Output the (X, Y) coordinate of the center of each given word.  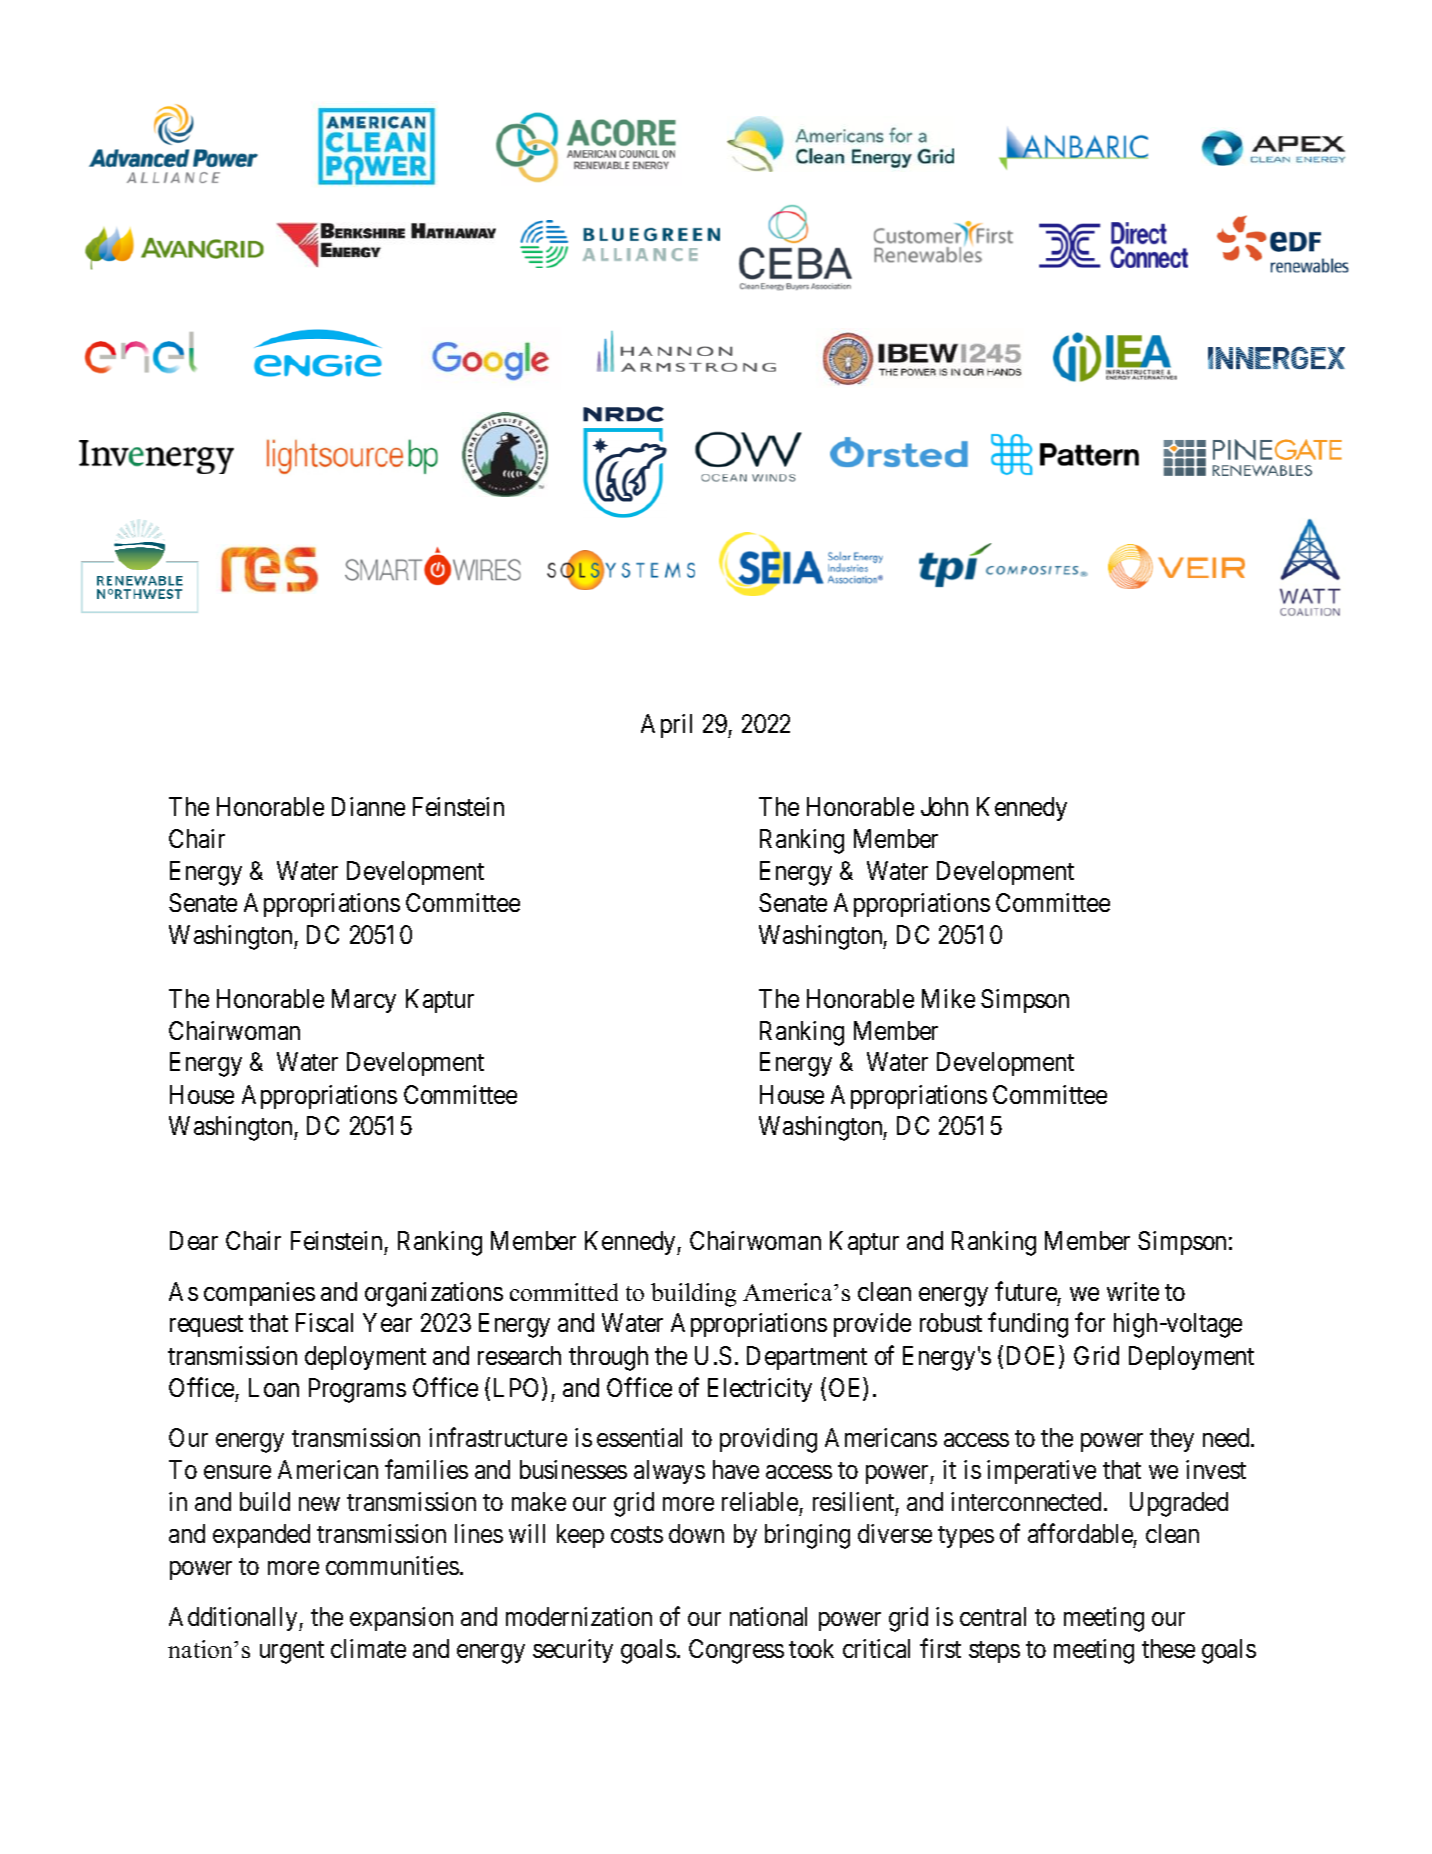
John (944, 806)
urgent (292, 1652)
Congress (736, 1651)
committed (564, 1292)
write (1133, 1291)
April (666, 726)
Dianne (368, 806)
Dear (194, 1240)
